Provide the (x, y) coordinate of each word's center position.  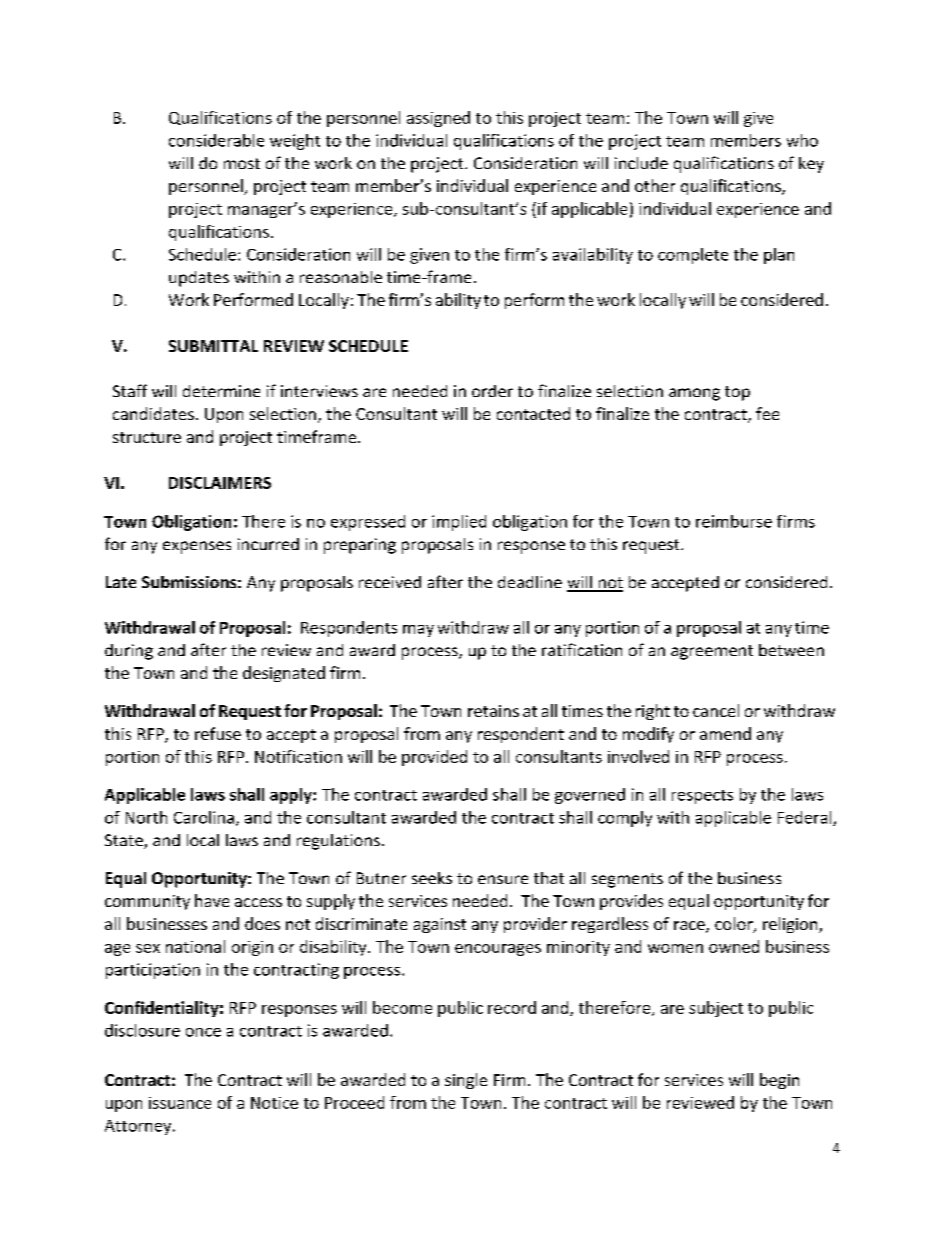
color (735, 925)
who (802, 140)
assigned (438, 119)
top (737, 393)
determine (221, 391)
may (418, 631)
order (492, 391)
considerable (216, 140)
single (466, 1081)
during (129, 652)
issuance (180, 1103)
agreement (712, 652)
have (212, 900)
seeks (432, 878)
